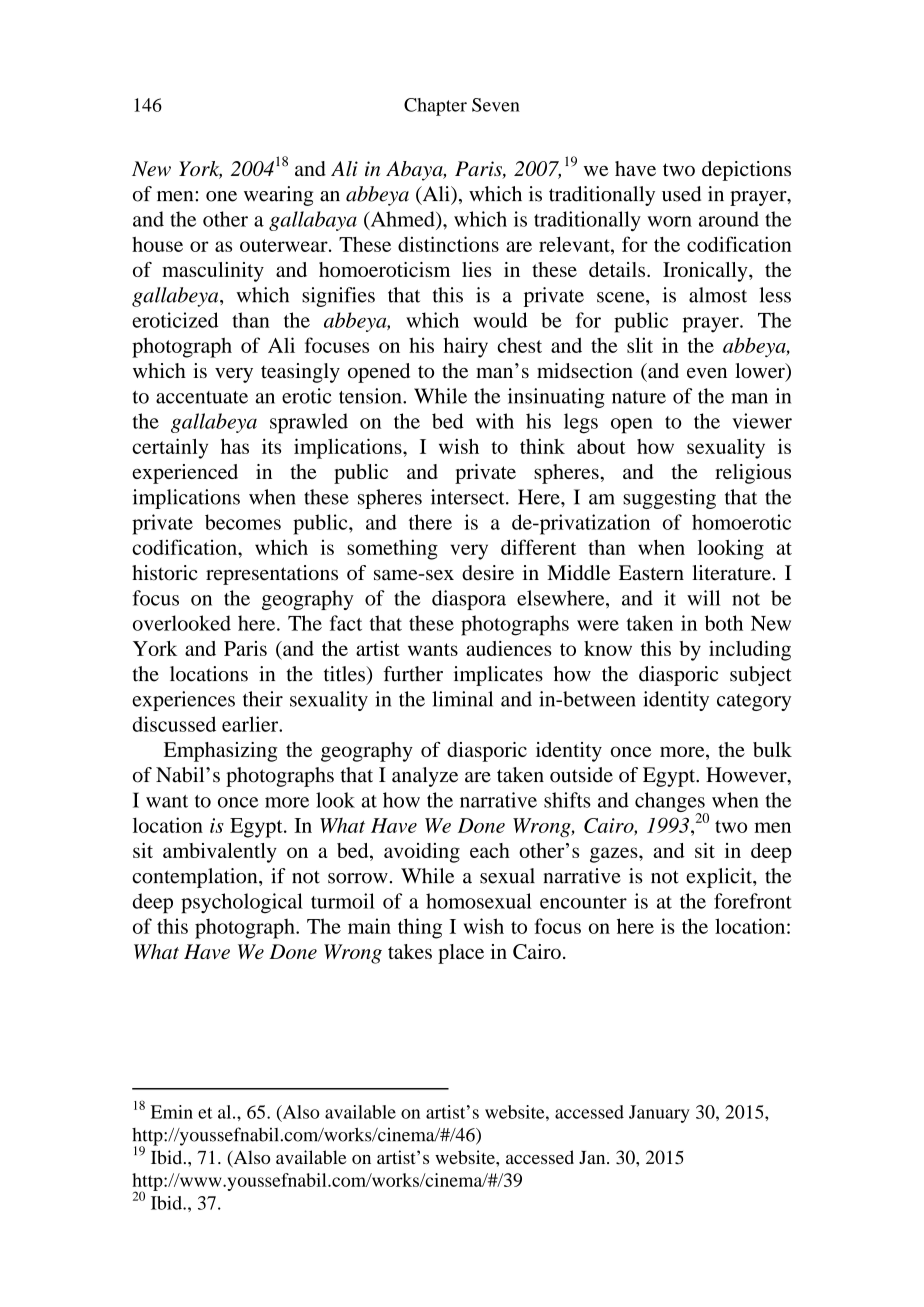 The width and height of the screenshot is (924, 1307). I want to click on Chapter, so click(435, 107).
